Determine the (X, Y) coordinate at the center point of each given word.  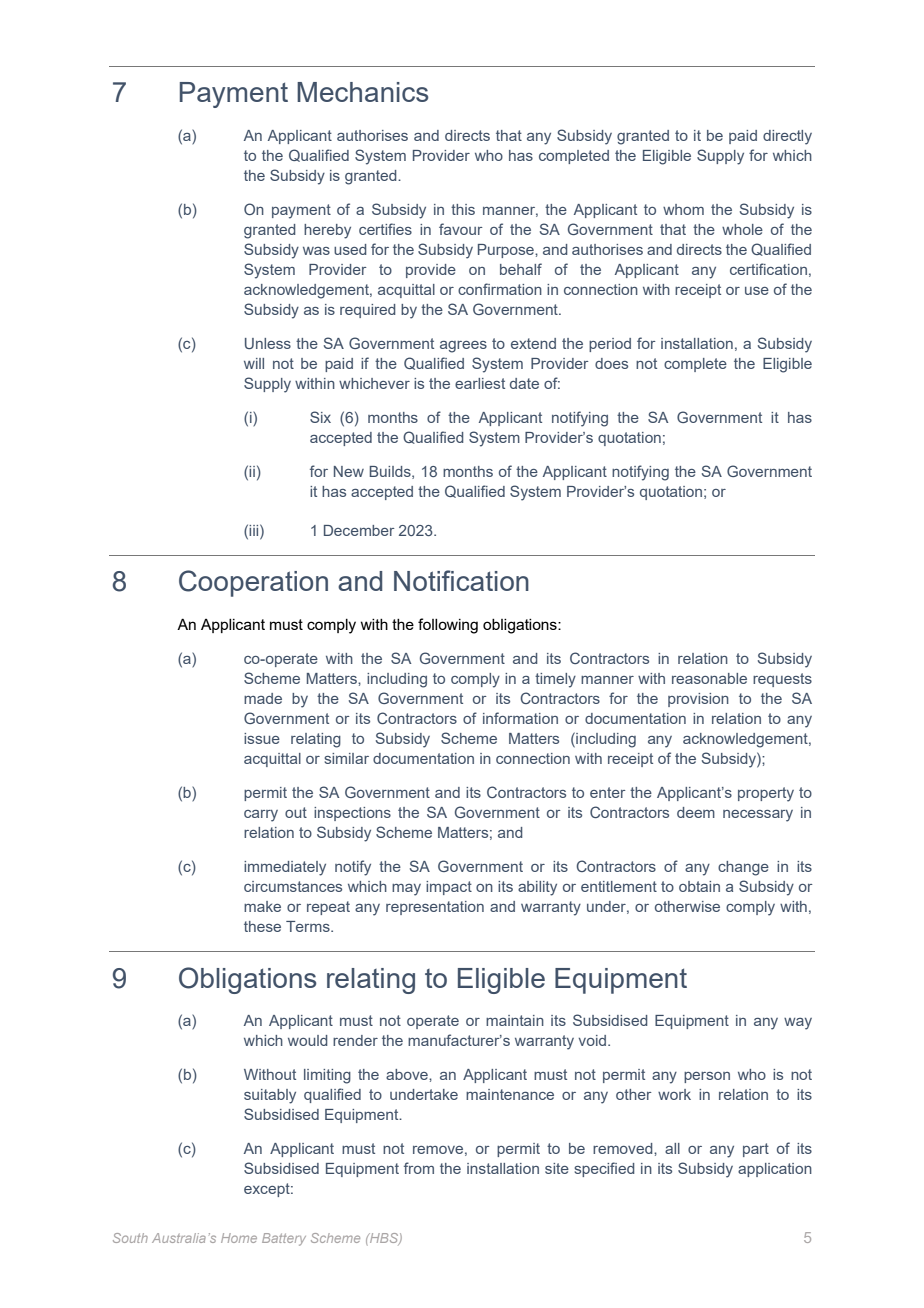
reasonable (709, 678)
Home (239, 1238)
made (263, 698)
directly (787, 137)
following (448, 626)
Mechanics (363, 92)
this (463, 209)
